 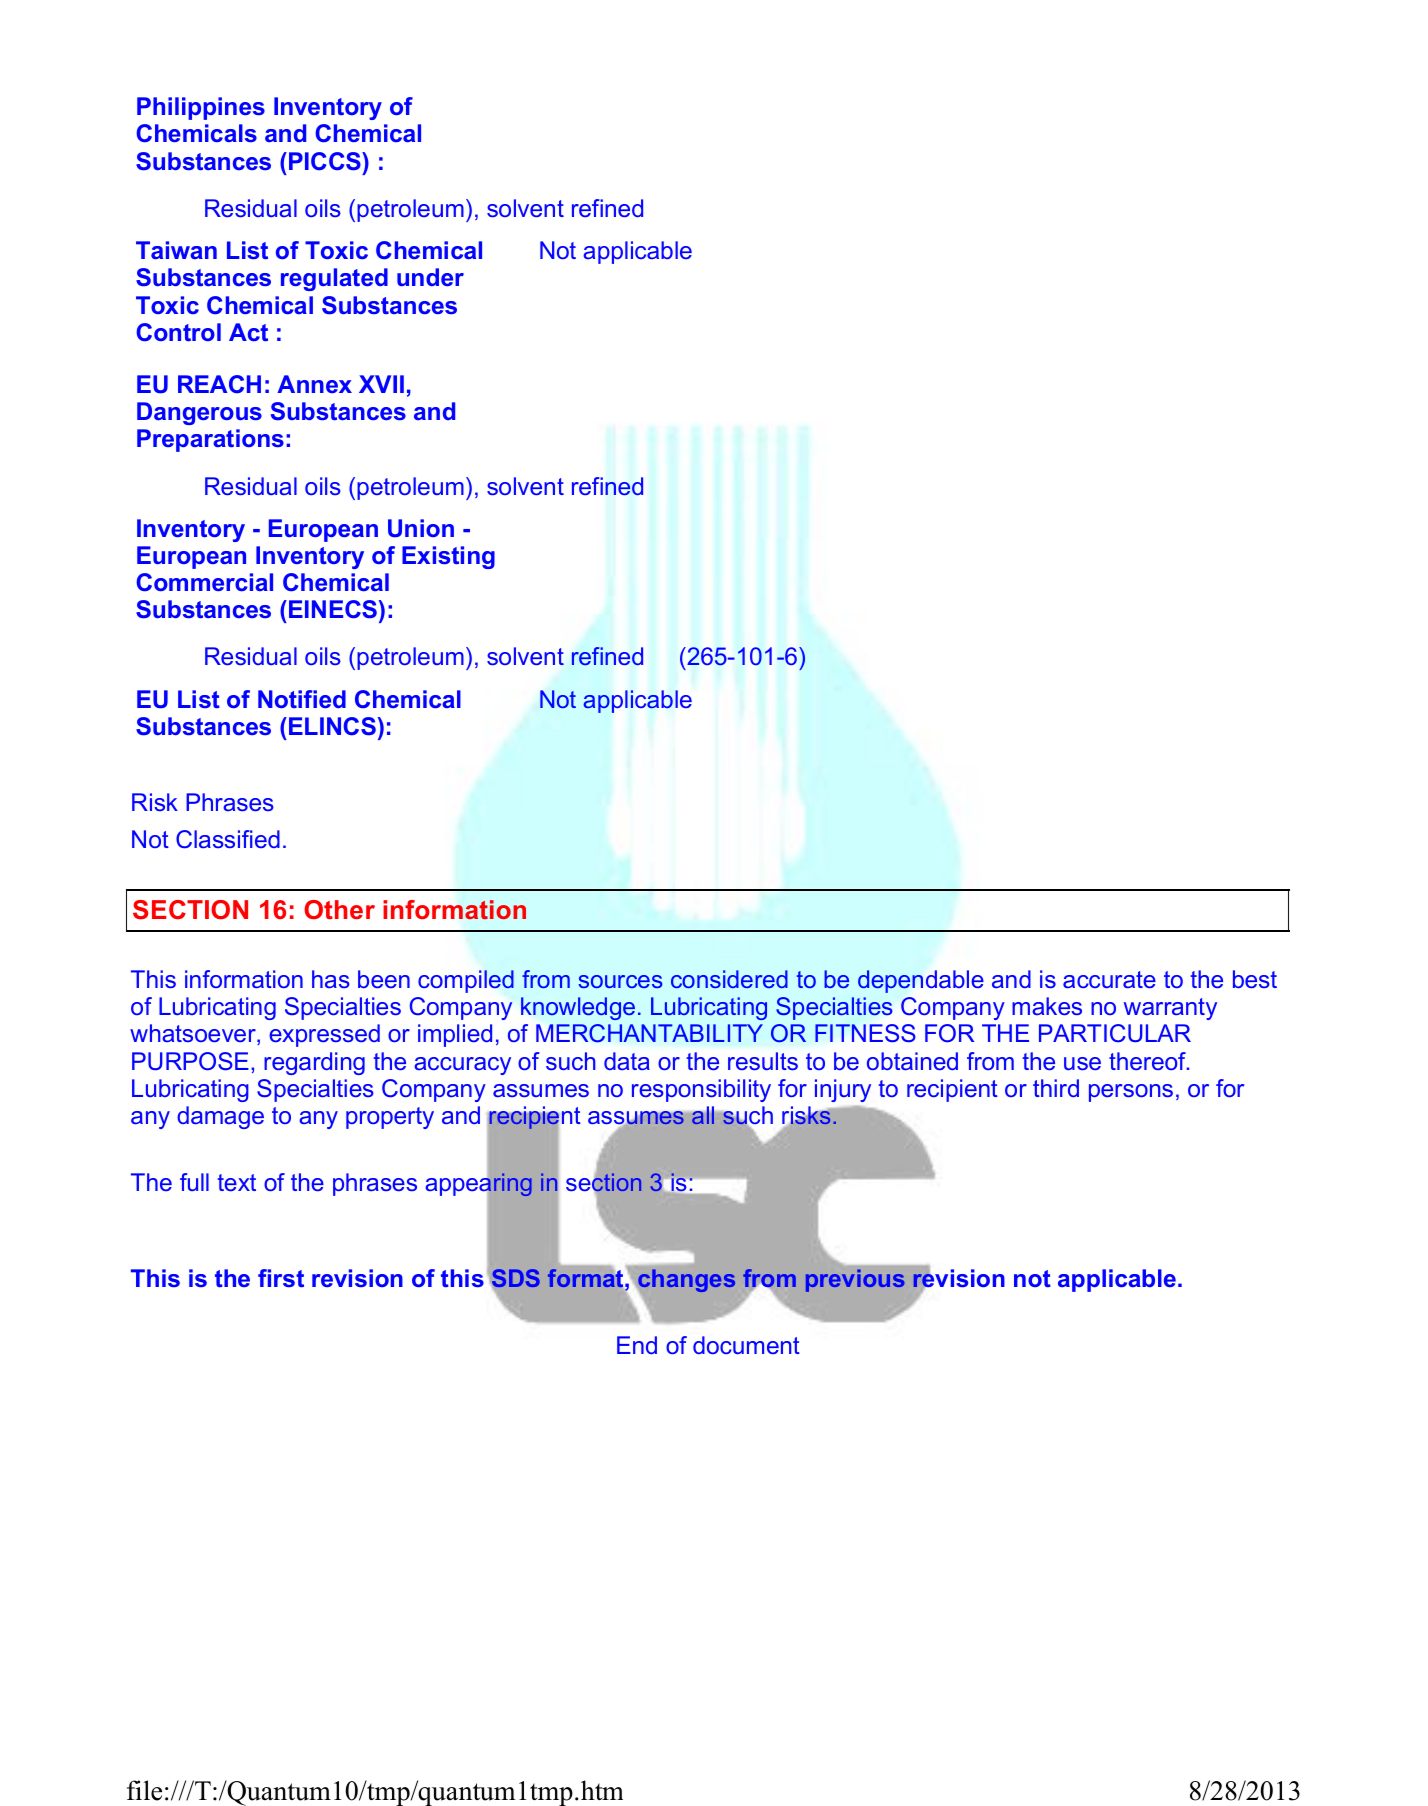 What do you see at coordinates (430, 277) in the screenshot?
I see `under` at bounding box center [430, 277].
